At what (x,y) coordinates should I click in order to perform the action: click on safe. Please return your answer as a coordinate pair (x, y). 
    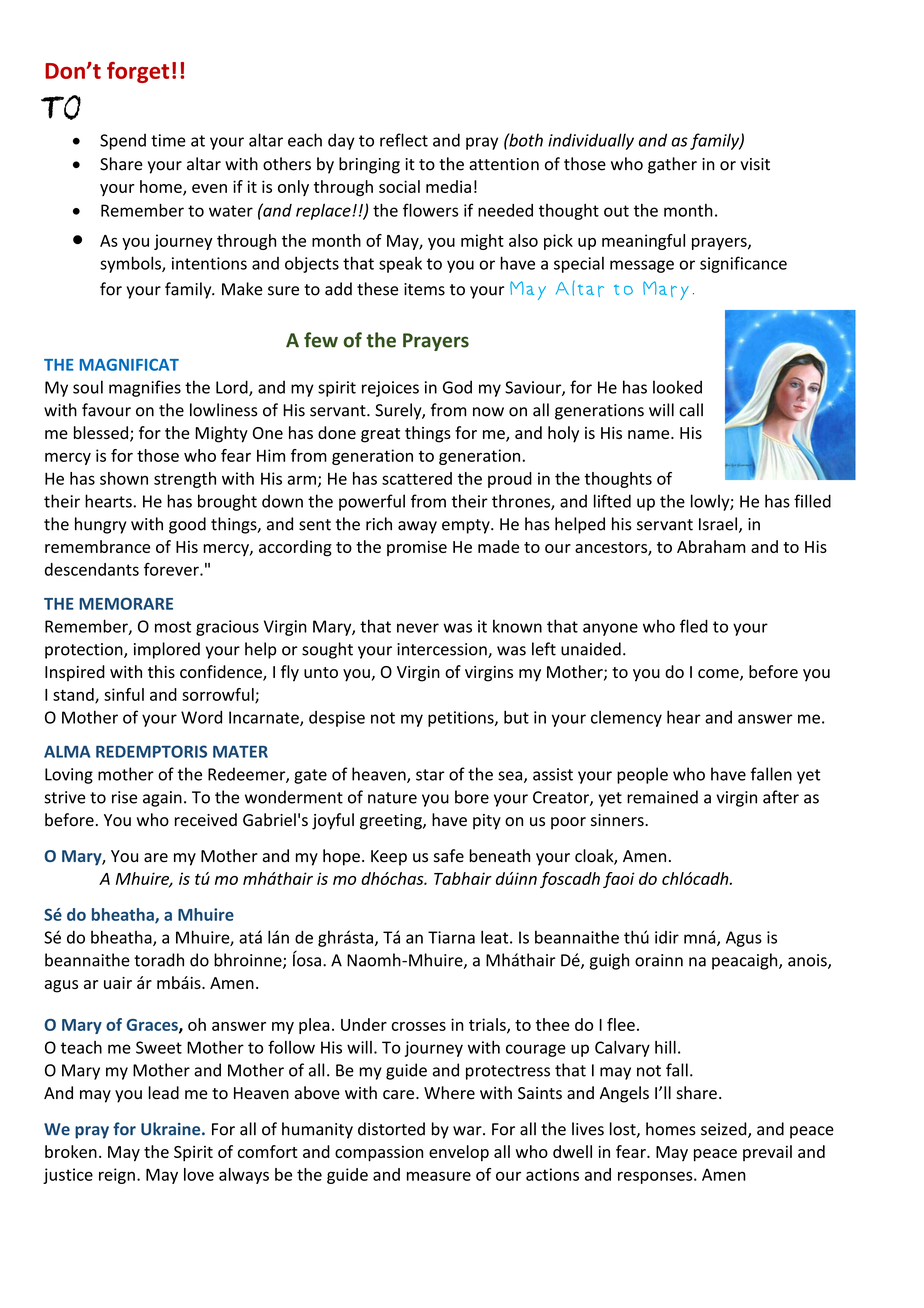
    Looking at the image, I should click on (449, 856).
